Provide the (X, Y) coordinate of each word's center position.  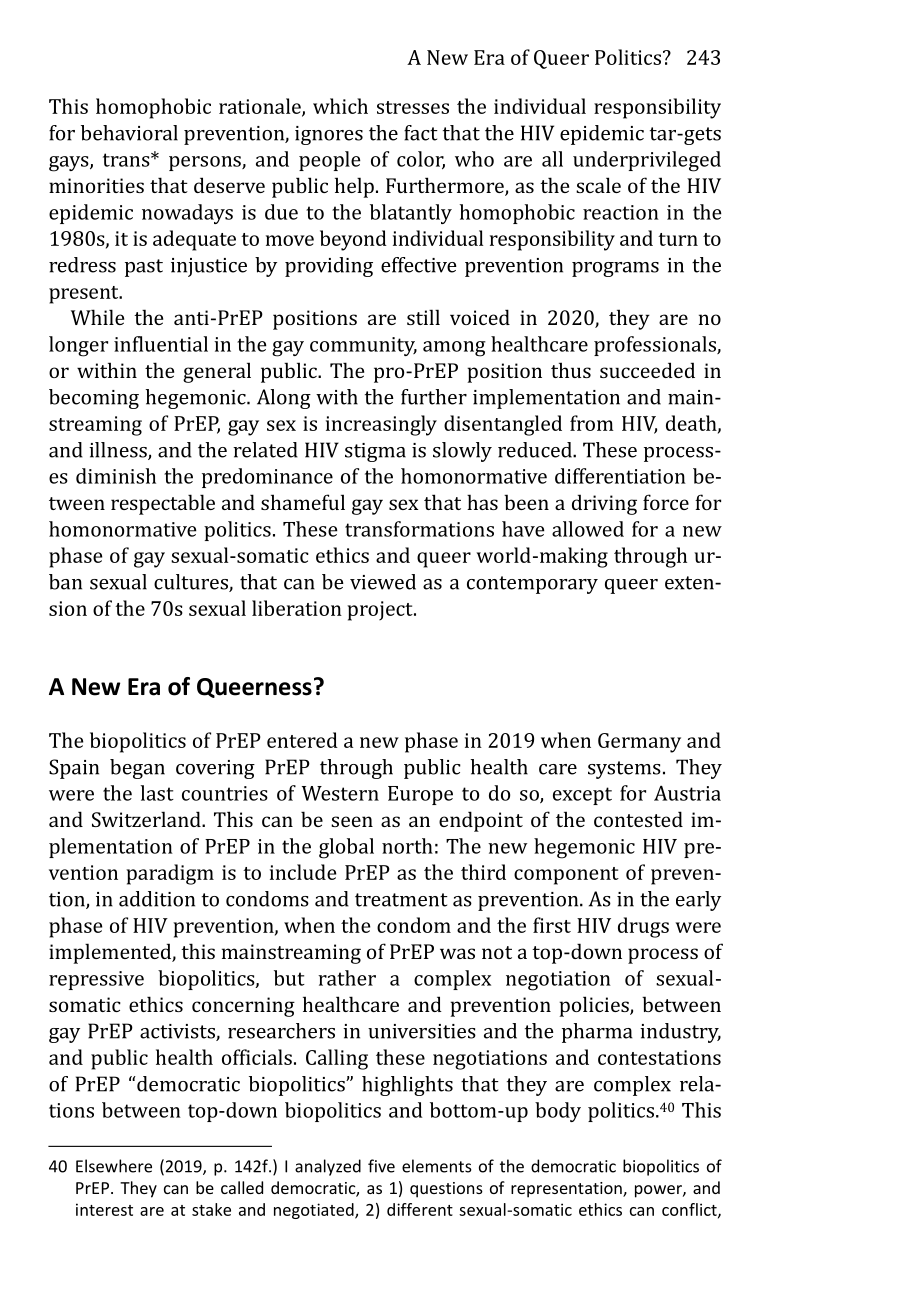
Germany (639, 743)
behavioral (129, 133)
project (381, 611)
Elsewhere (114, 1166)
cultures (192, 583)
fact (421, 133)
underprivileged (647, 161)
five (381, 1166)
